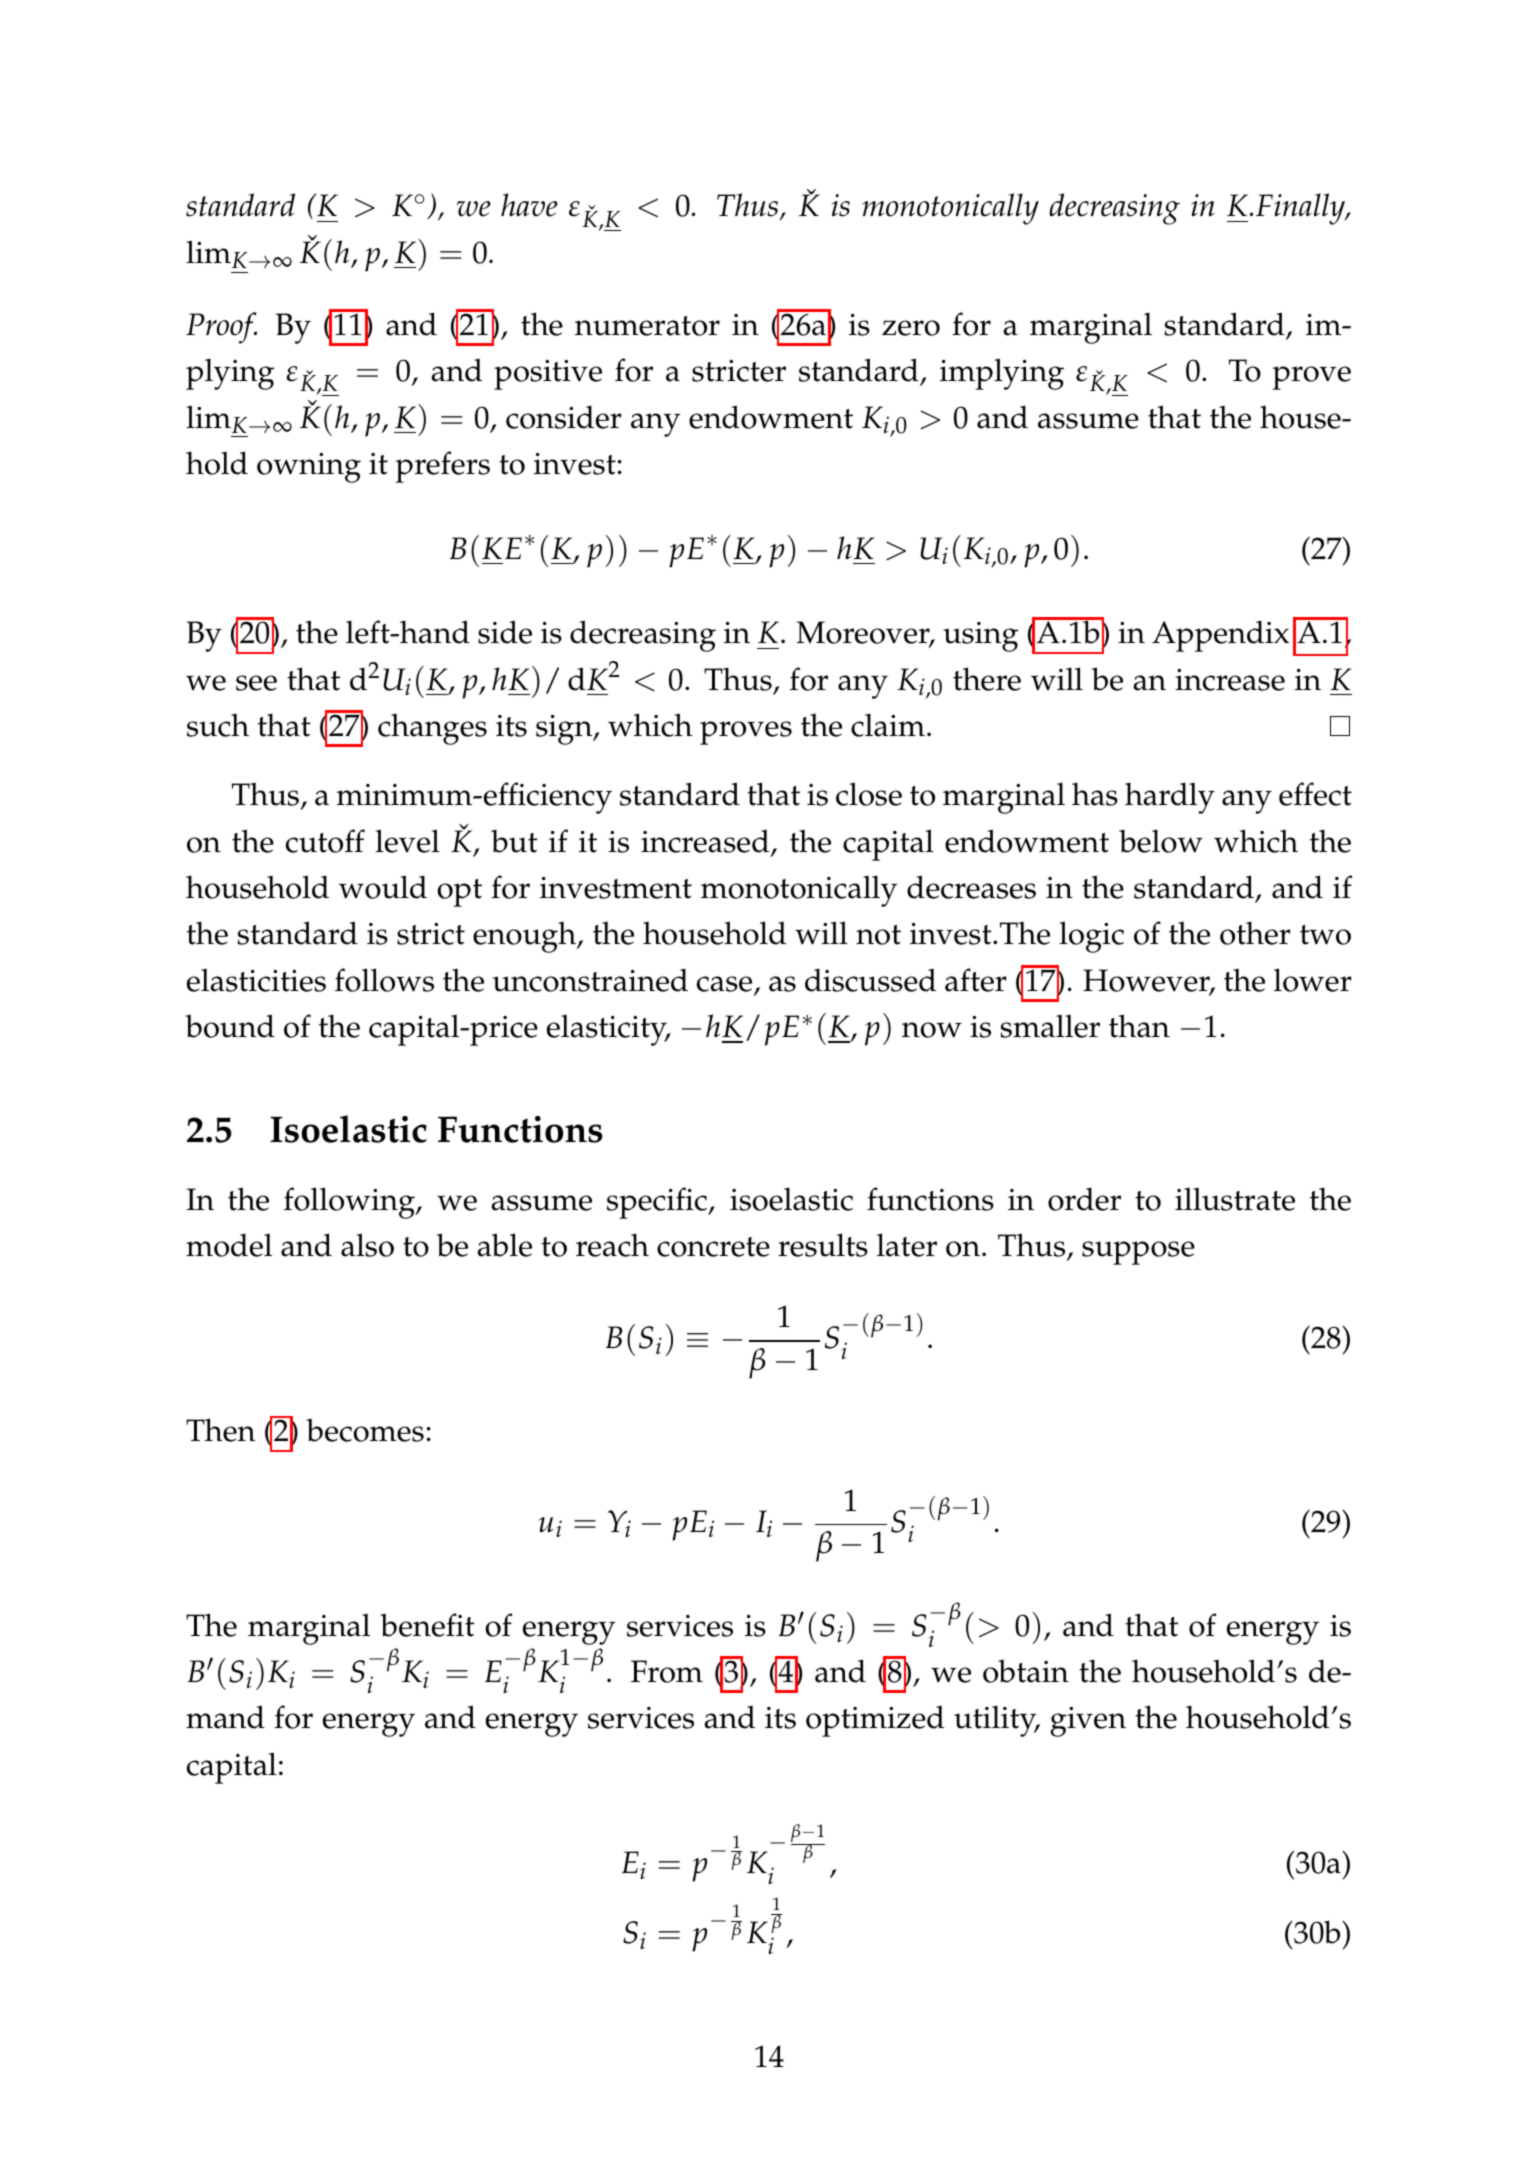  Describe the element at coordinates (427, 1625) in the screenshot. I see `benefit` at that location.
